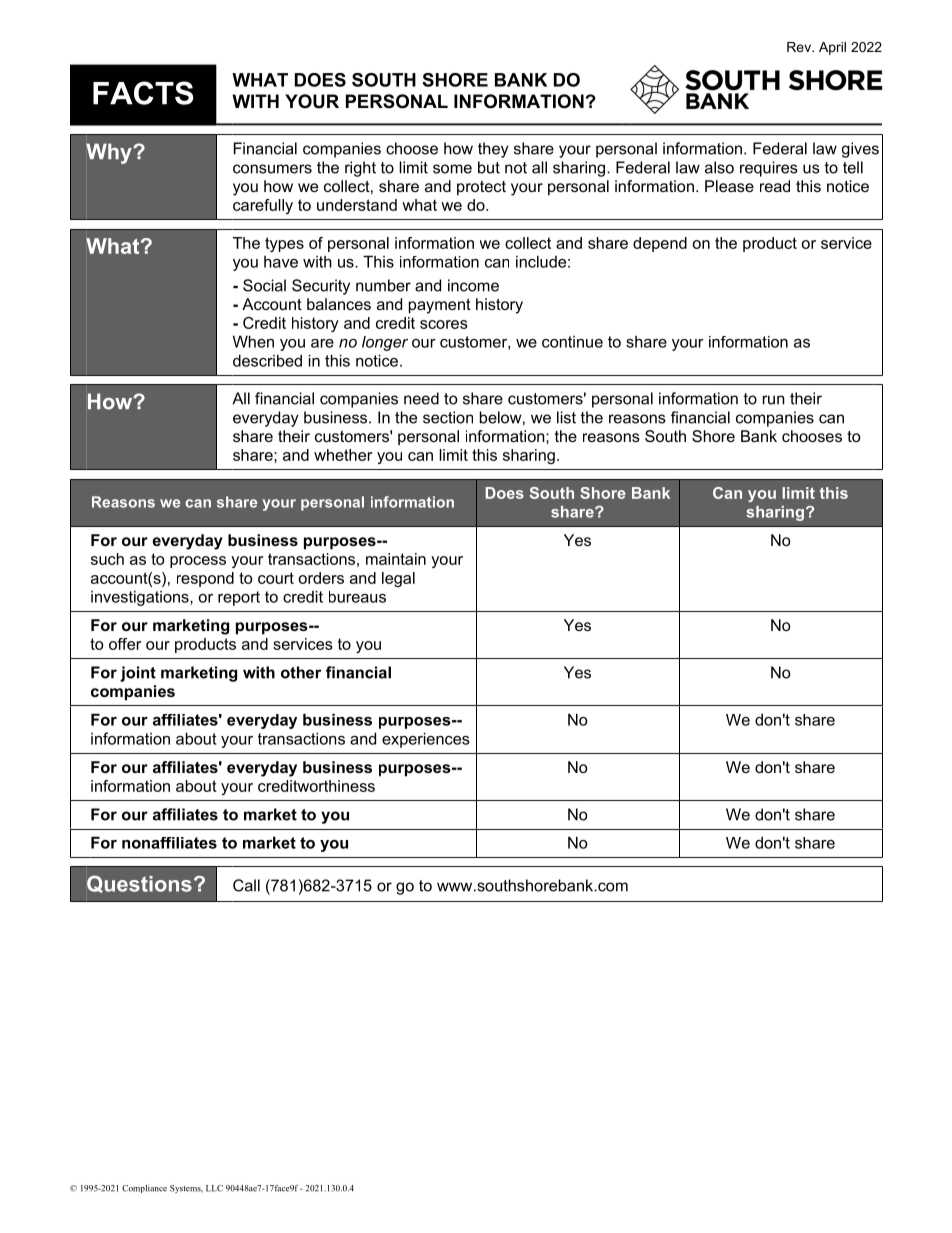 The width and height of the document is (952, 1233). I want to click on LLC, so click(214, 1188).
